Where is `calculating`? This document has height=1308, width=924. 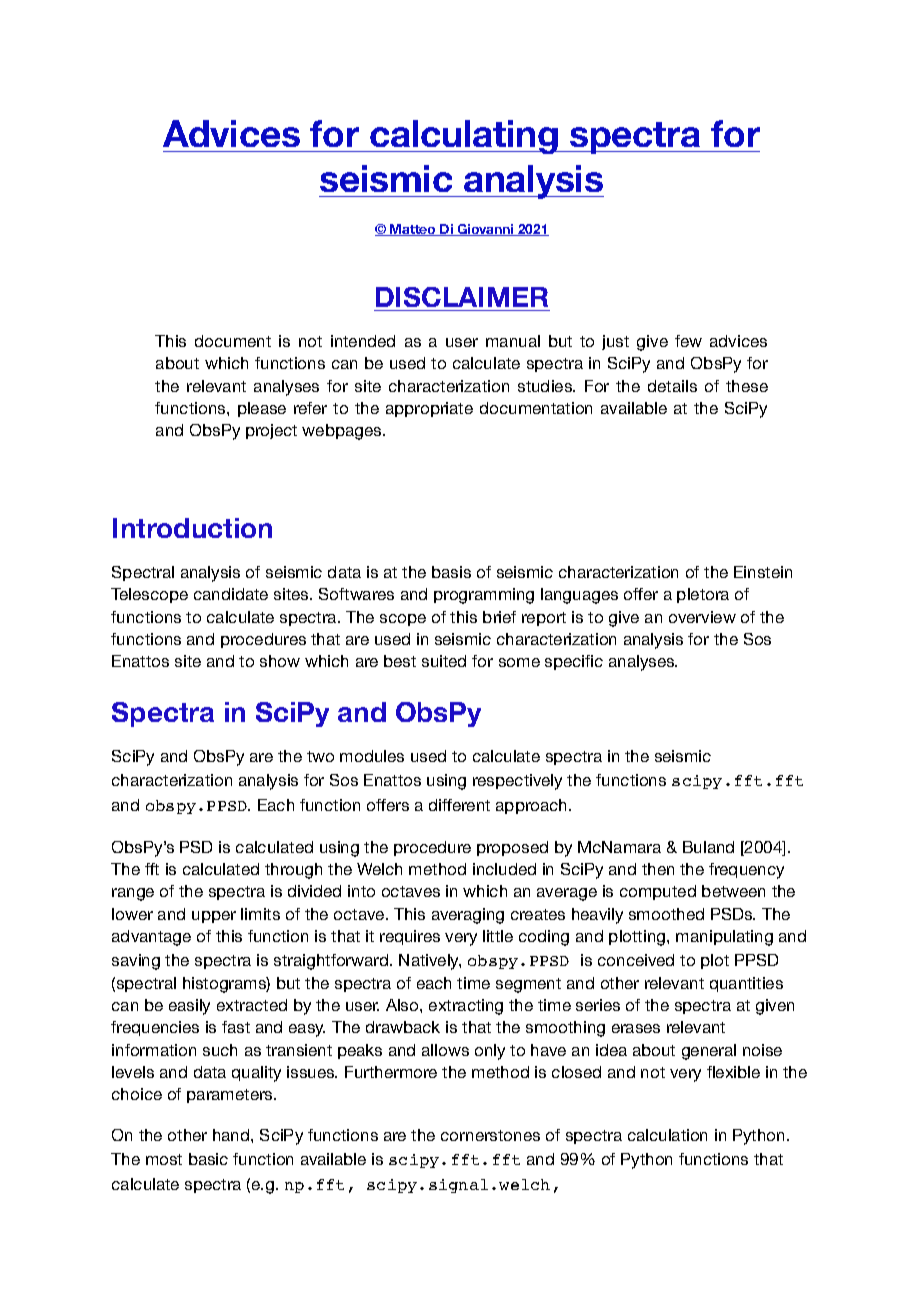
calculating is located at coordinates (464, 137).
